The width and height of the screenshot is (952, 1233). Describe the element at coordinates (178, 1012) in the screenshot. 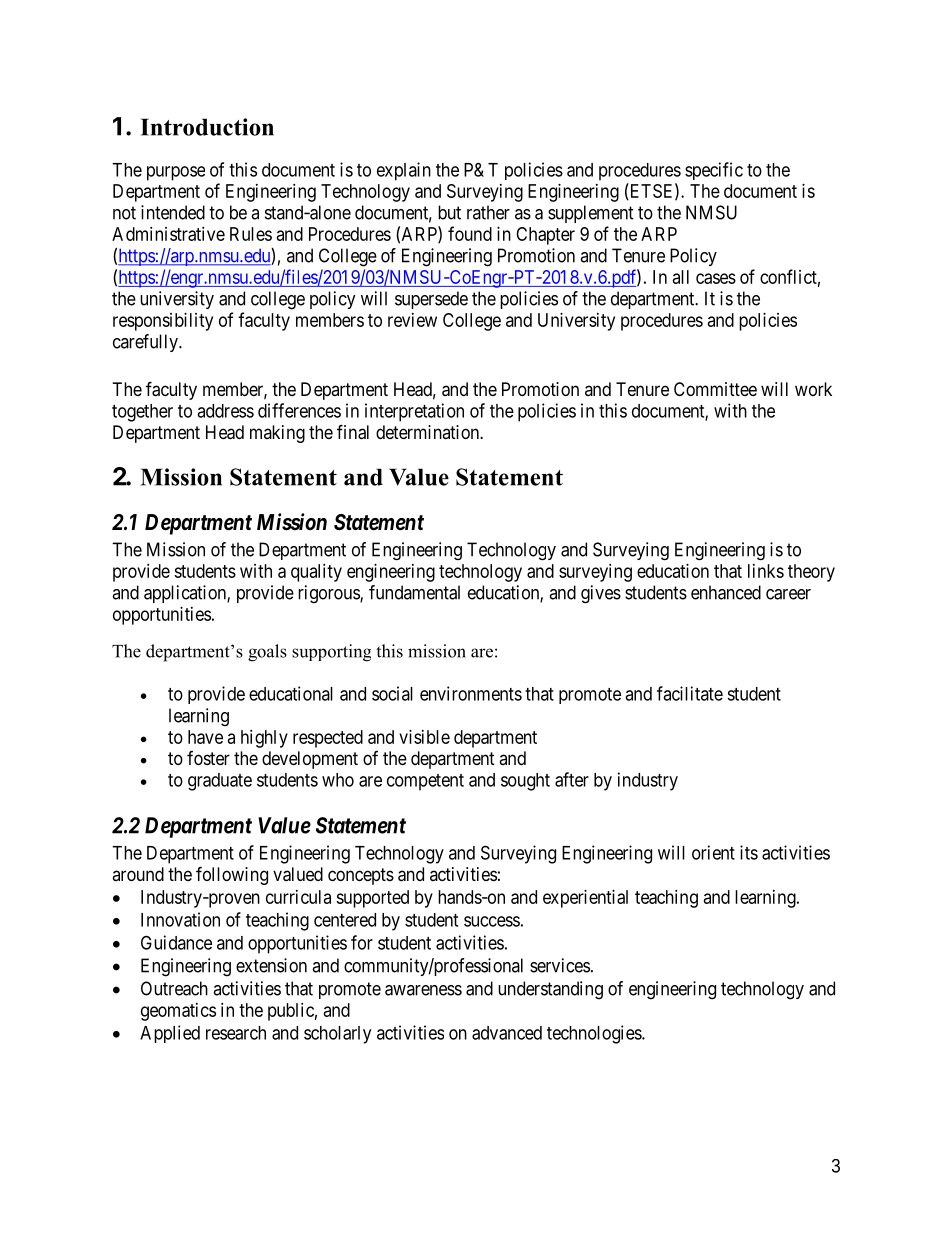

I see `geomatics` at that location.
